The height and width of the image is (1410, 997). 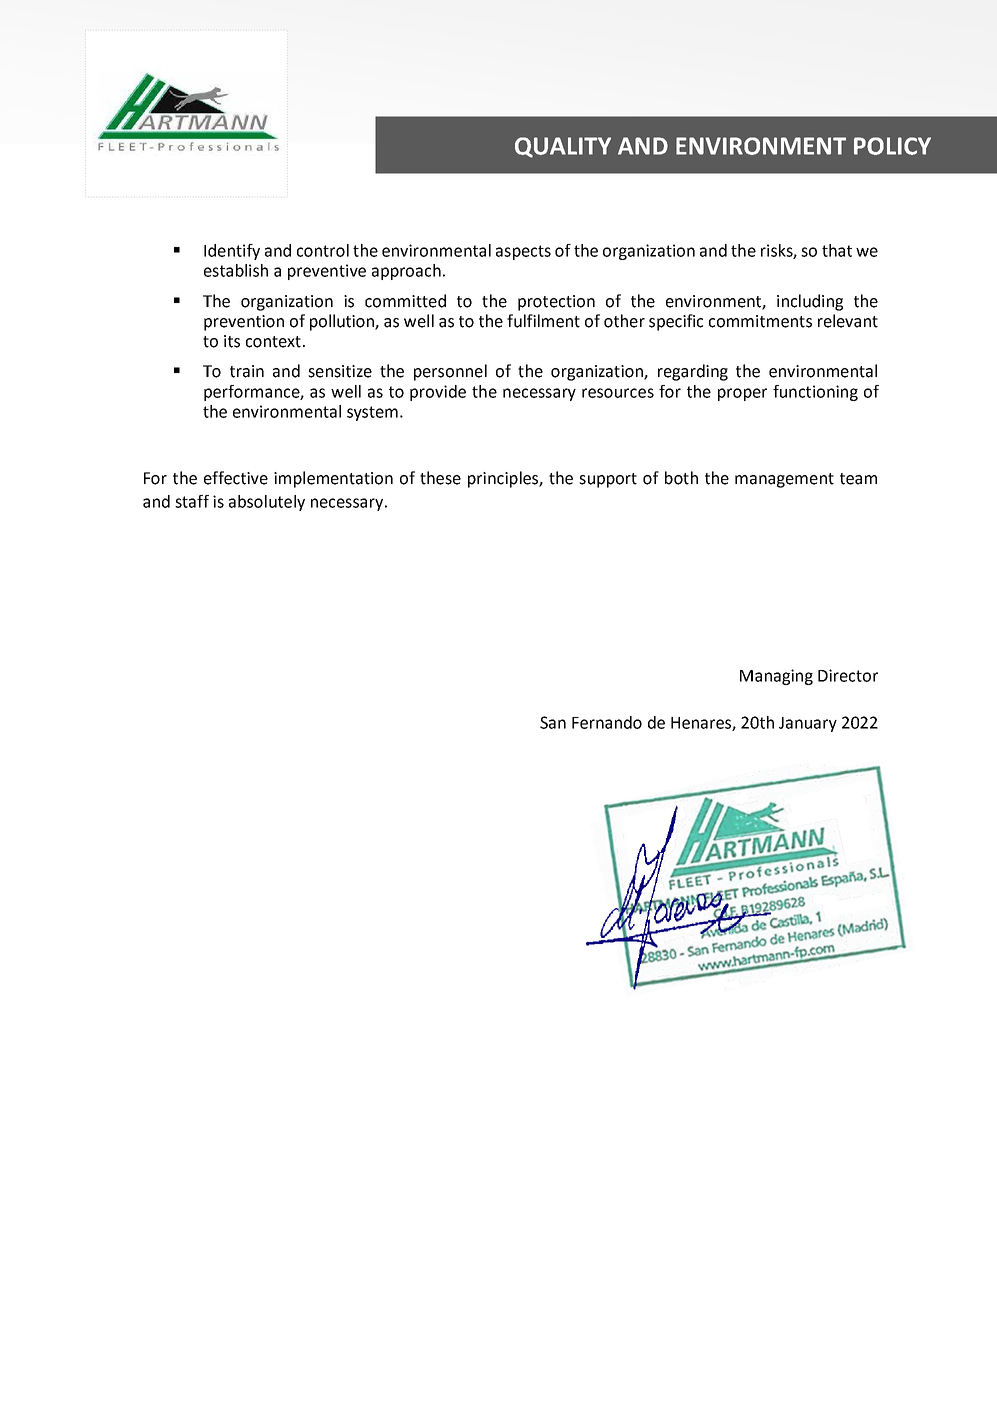 I want to click on QUALITY, so click(x=563, y=147).
